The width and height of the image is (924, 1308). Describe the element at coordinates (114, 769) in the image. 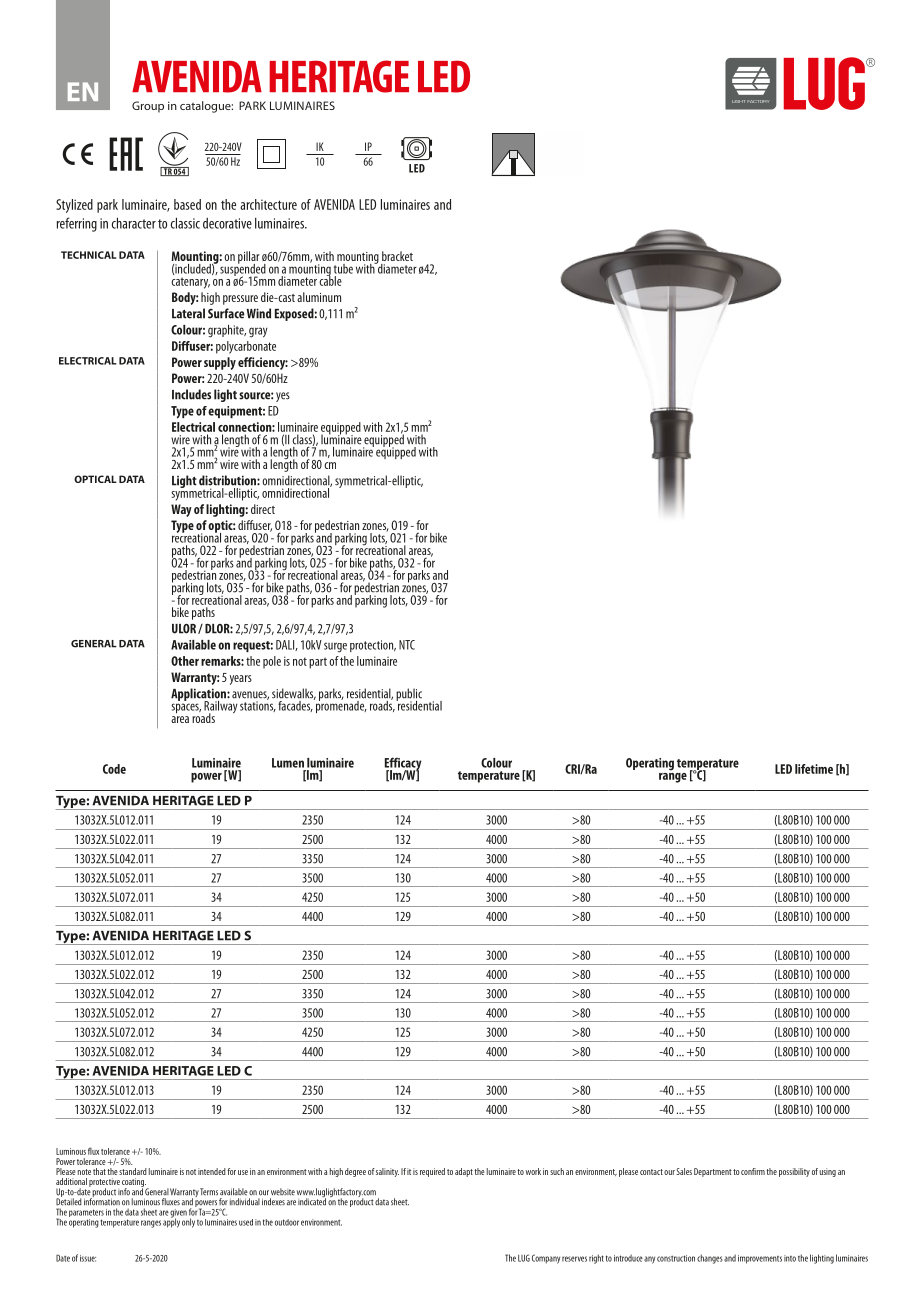

I see `Code` at that location.
